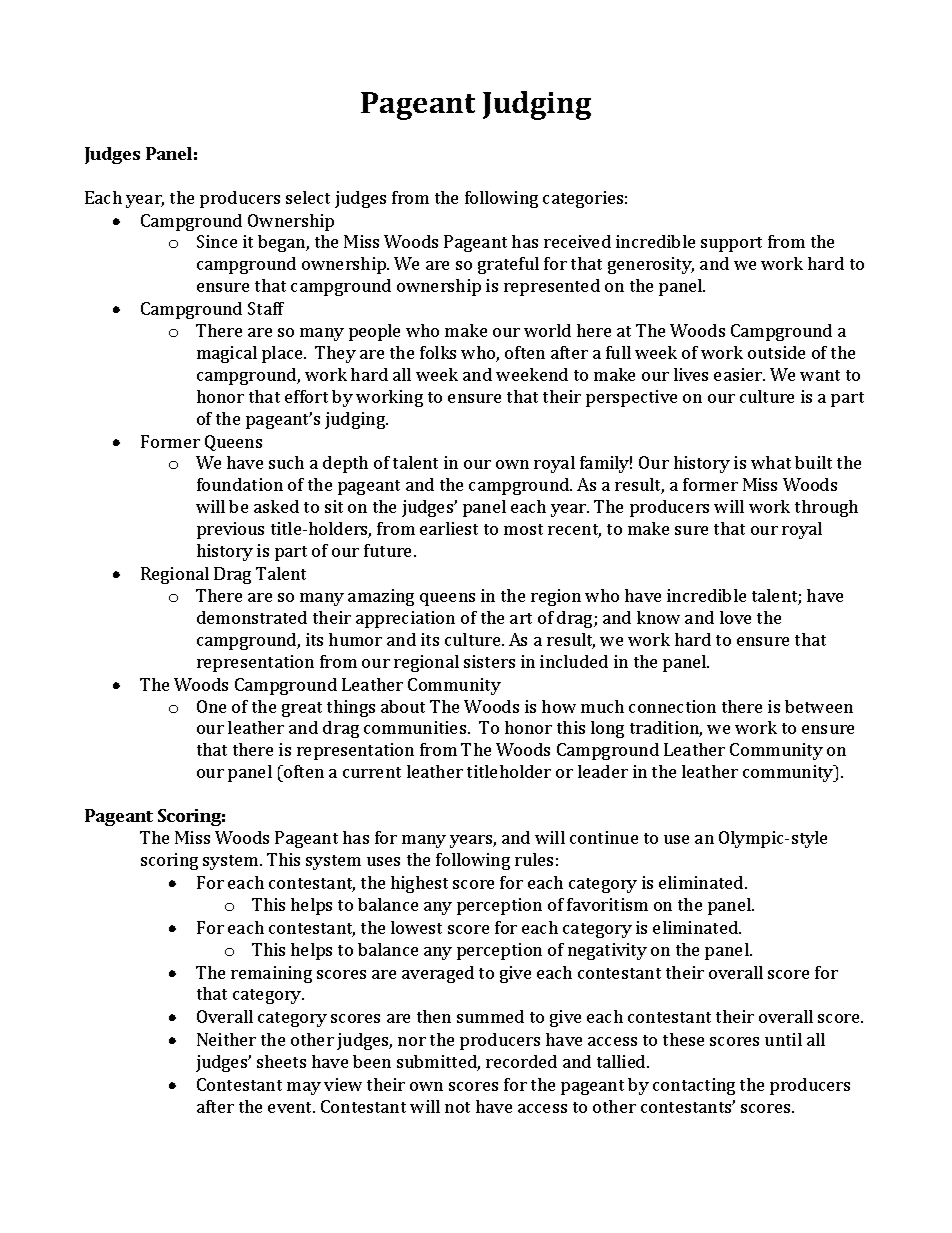 The width and height of the document is (952, 1233). I want to click on love, so click(735, 617).
